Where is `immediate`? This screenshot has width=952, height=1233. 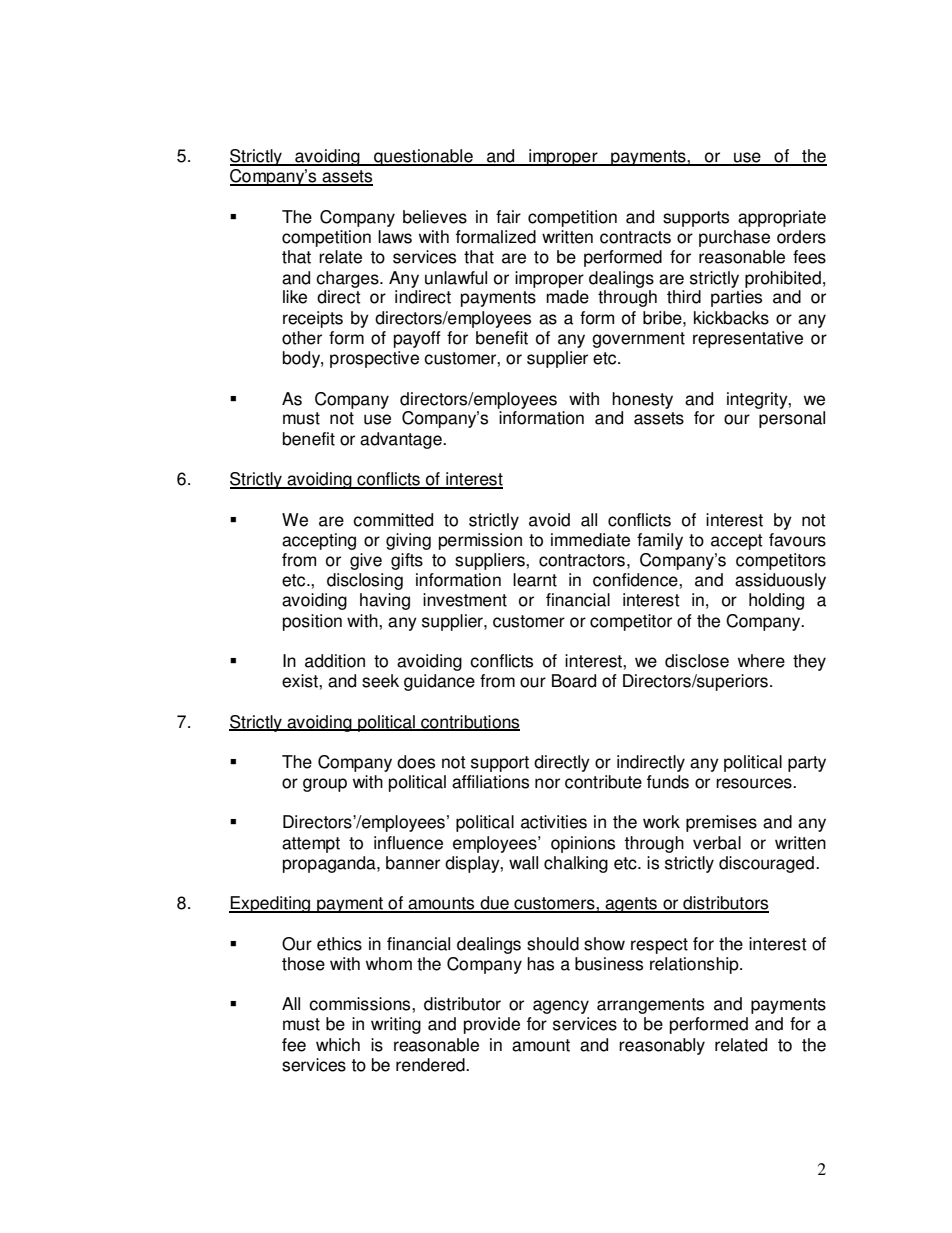
immediate is located at coordinates (590, 540).
